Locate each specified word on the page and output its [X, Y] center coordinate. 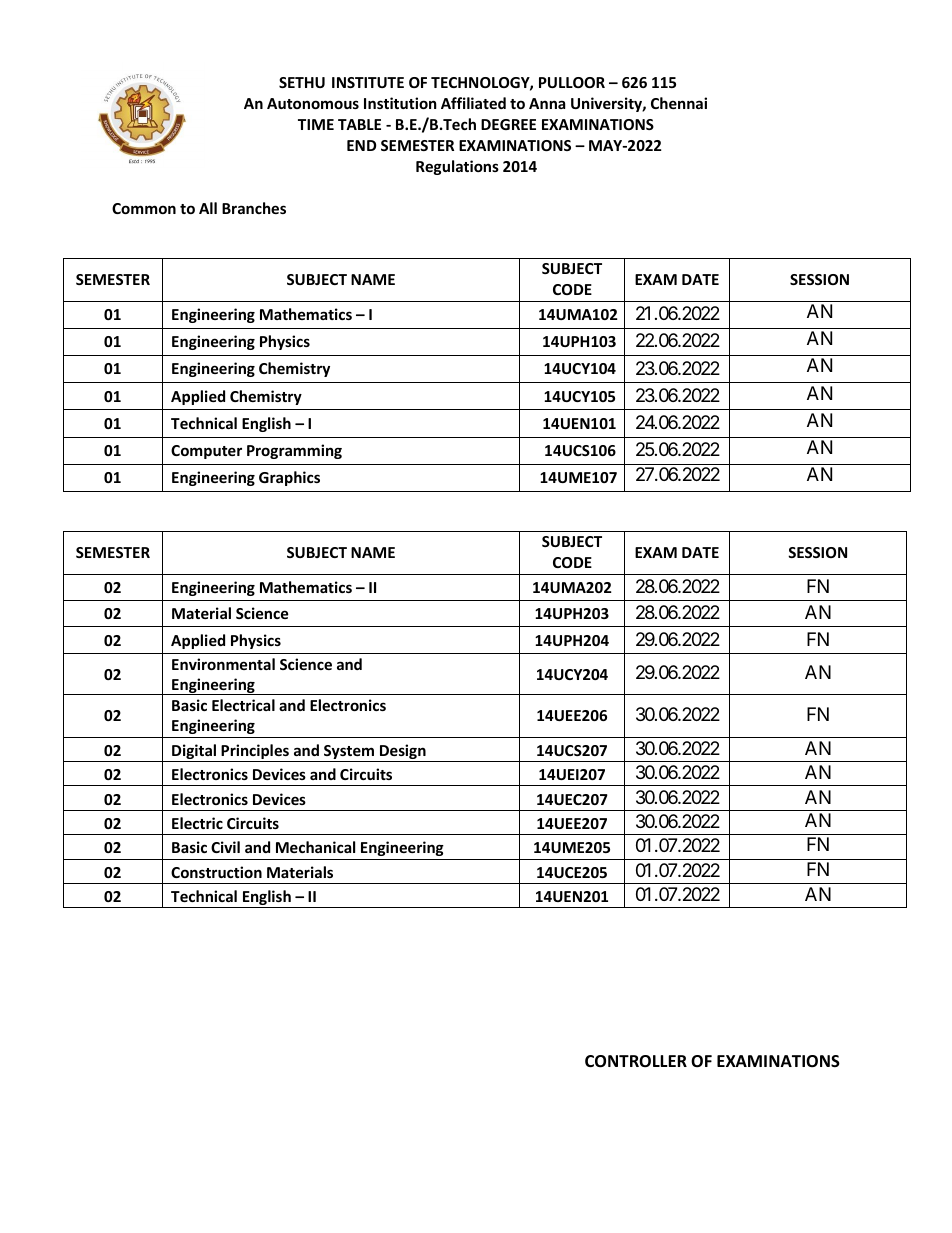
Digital [194, 753]
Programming [294, 451]
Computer [206, 452]
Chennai [679, 103]
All [208, 208]
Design [403, 753]
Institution [400, 103]
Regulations [457, 167]
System [349, 753]
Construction [216, 872]
